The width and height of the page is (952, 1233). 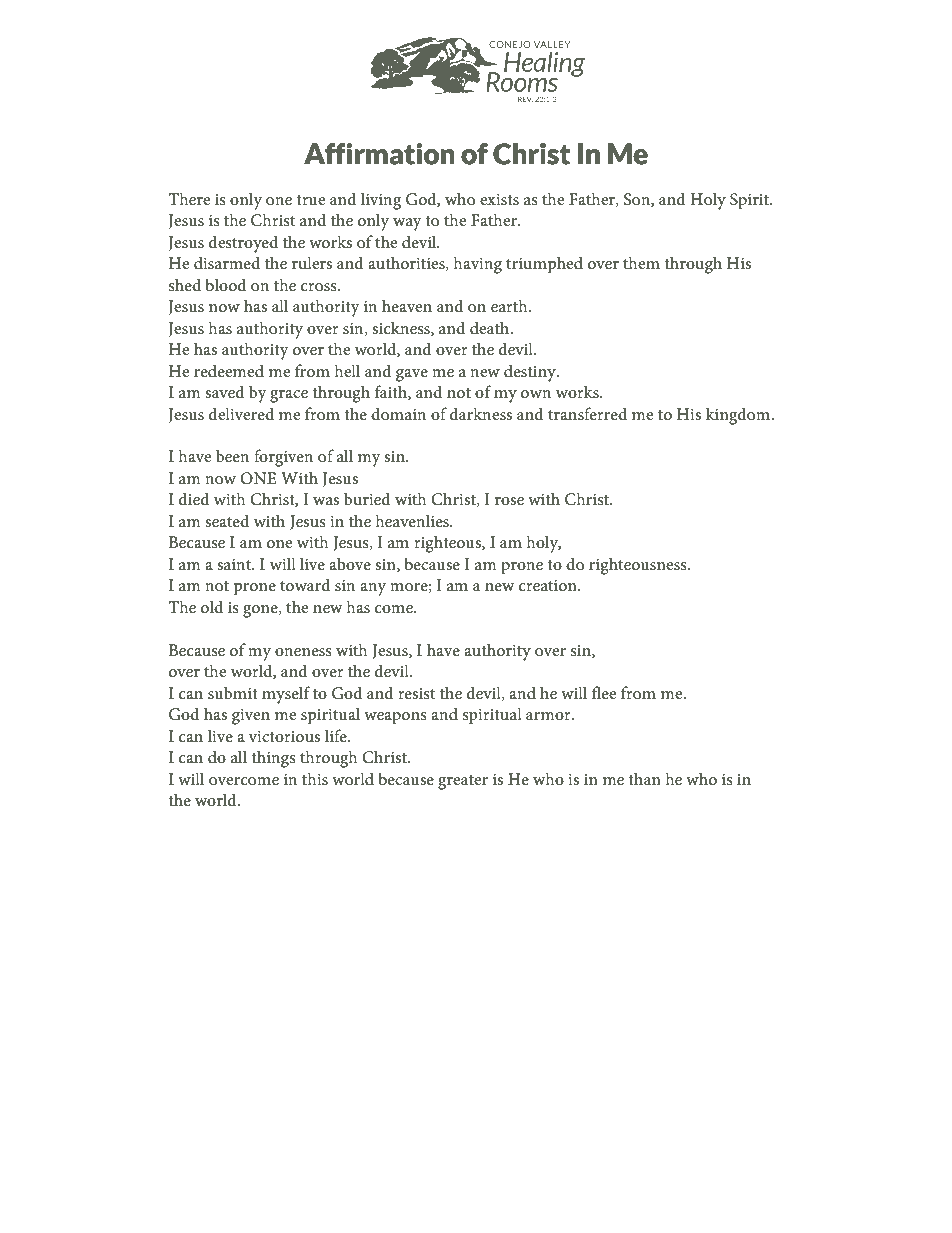 What do you see at coordinates (379, 154) in the page?
I see `Affirmation` at bounding box center [379, 154].
